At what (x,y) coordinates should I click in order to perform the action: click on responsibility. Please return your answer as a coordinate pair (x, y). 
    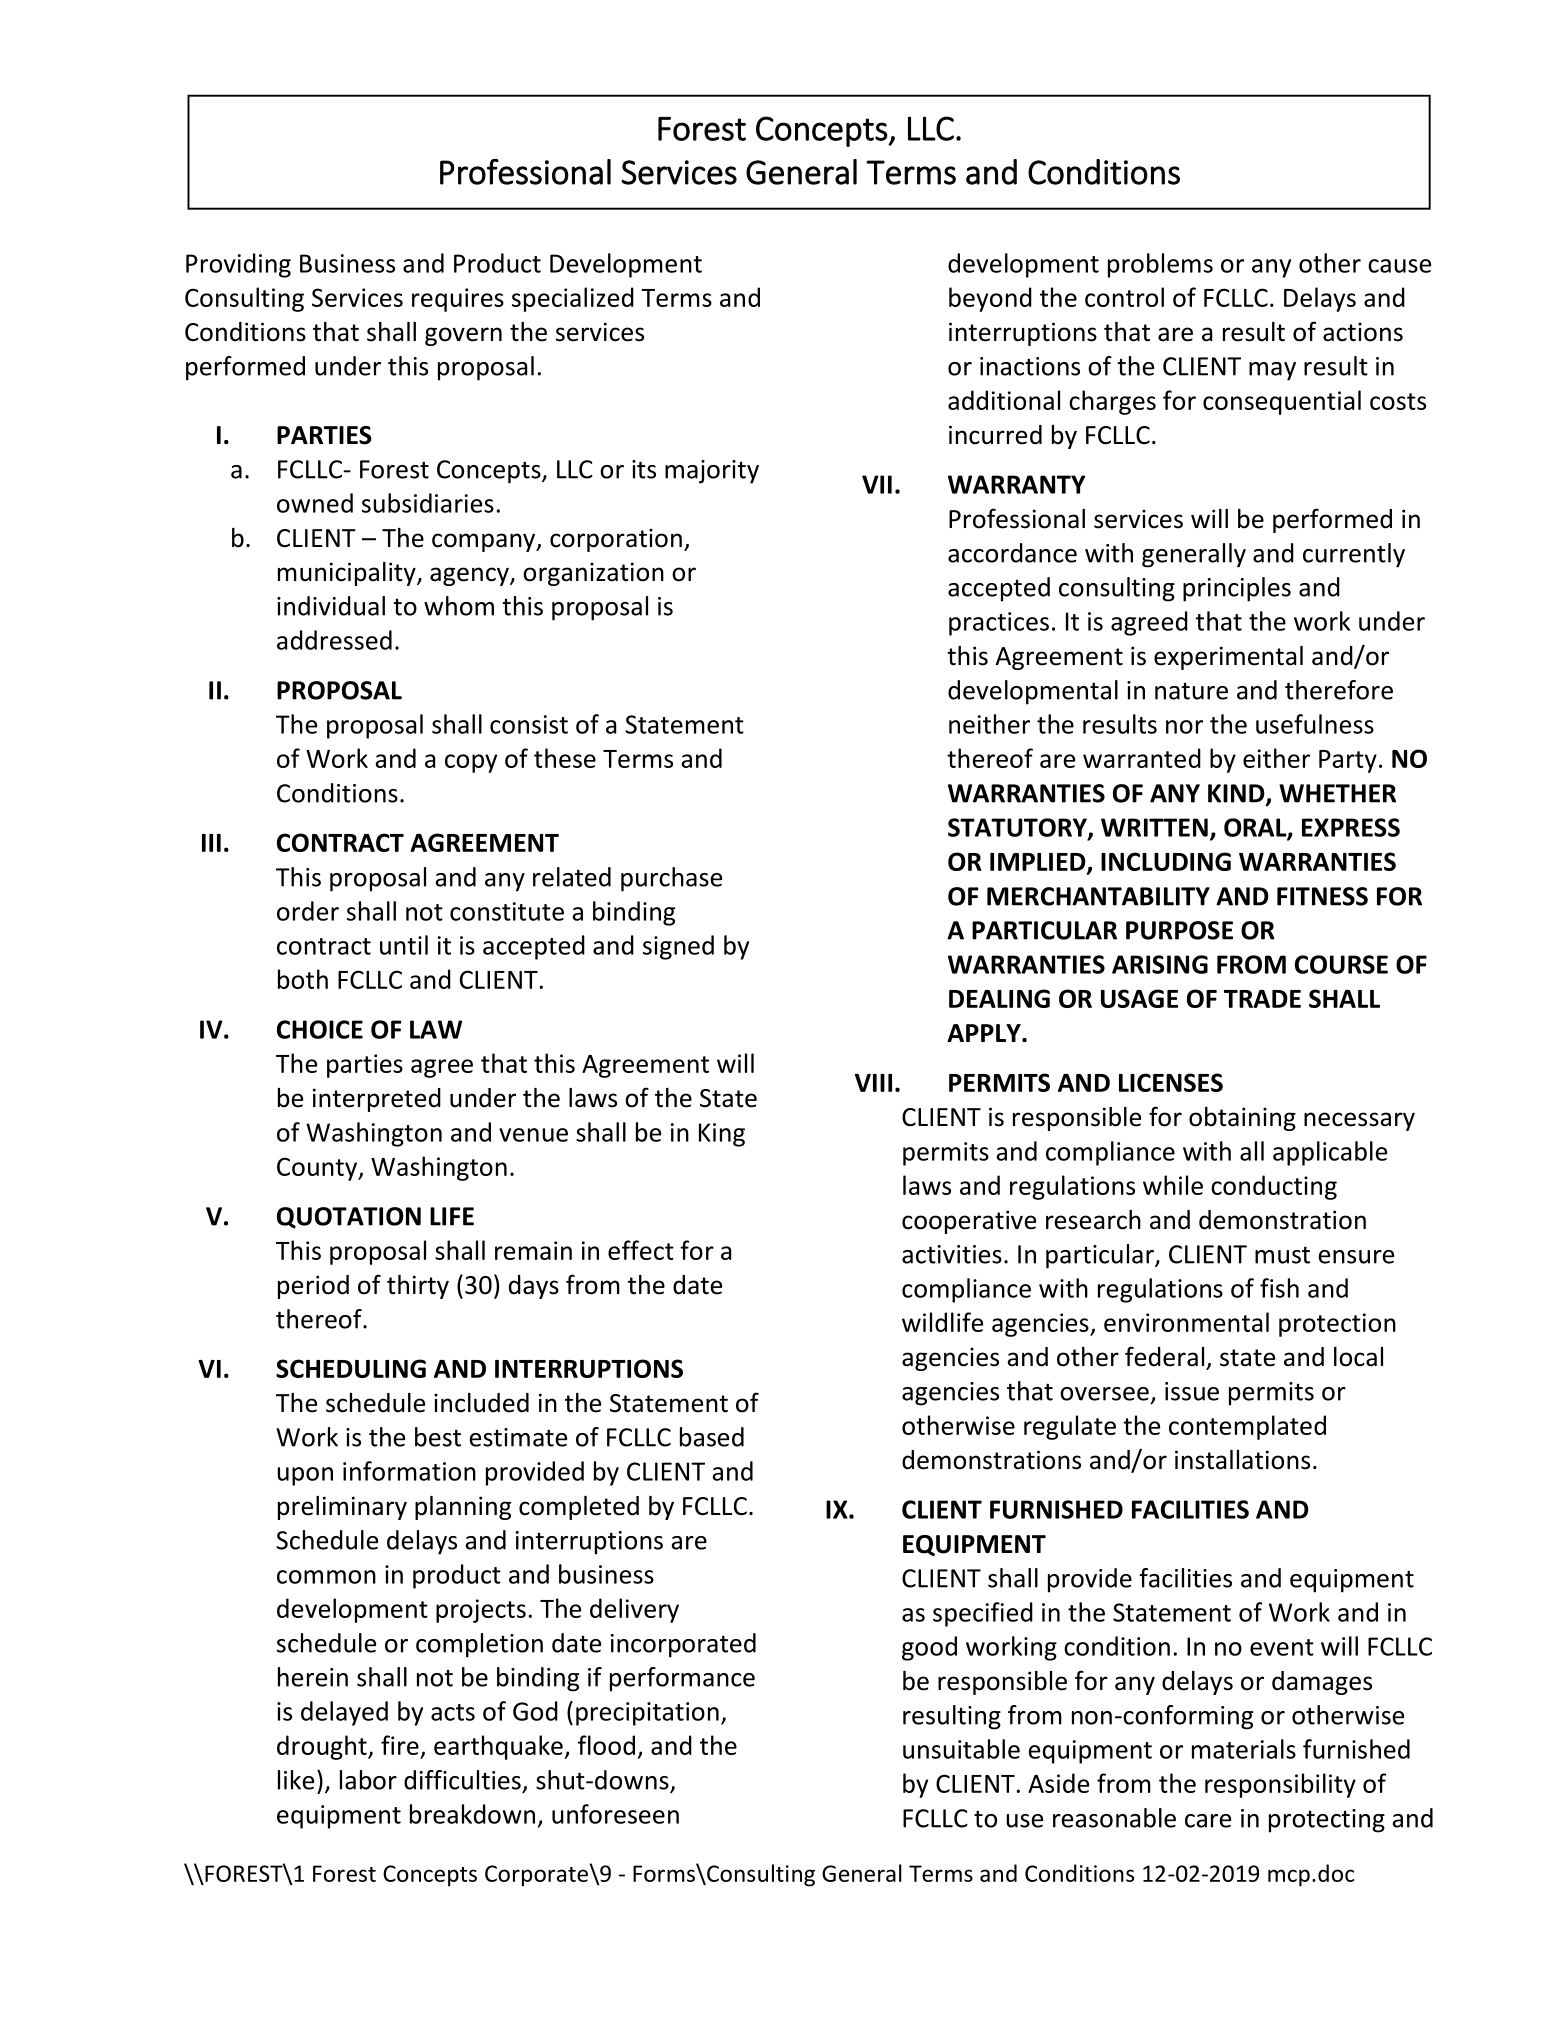
    Looking at the image, I should click on (1280, 1785).
